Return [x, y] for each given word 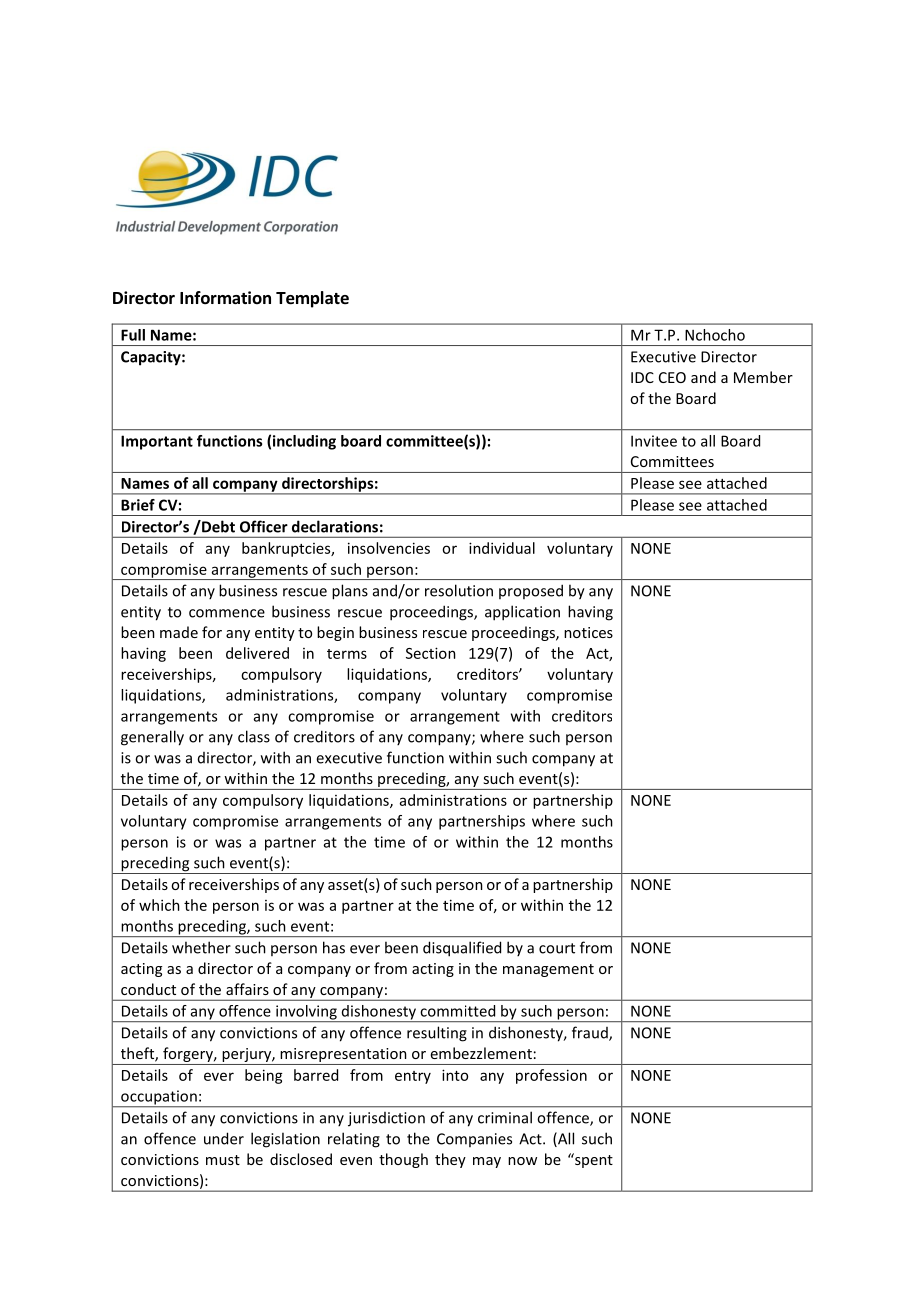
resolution [459, 590]
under [224, 1138]
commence [227, 613]
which [159, 905]
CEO [672, 377]
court [557, 948]
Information [225, 298]
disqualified [462, 949]
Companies [474, 1140]
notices [588, 632]
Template [312, 299]
